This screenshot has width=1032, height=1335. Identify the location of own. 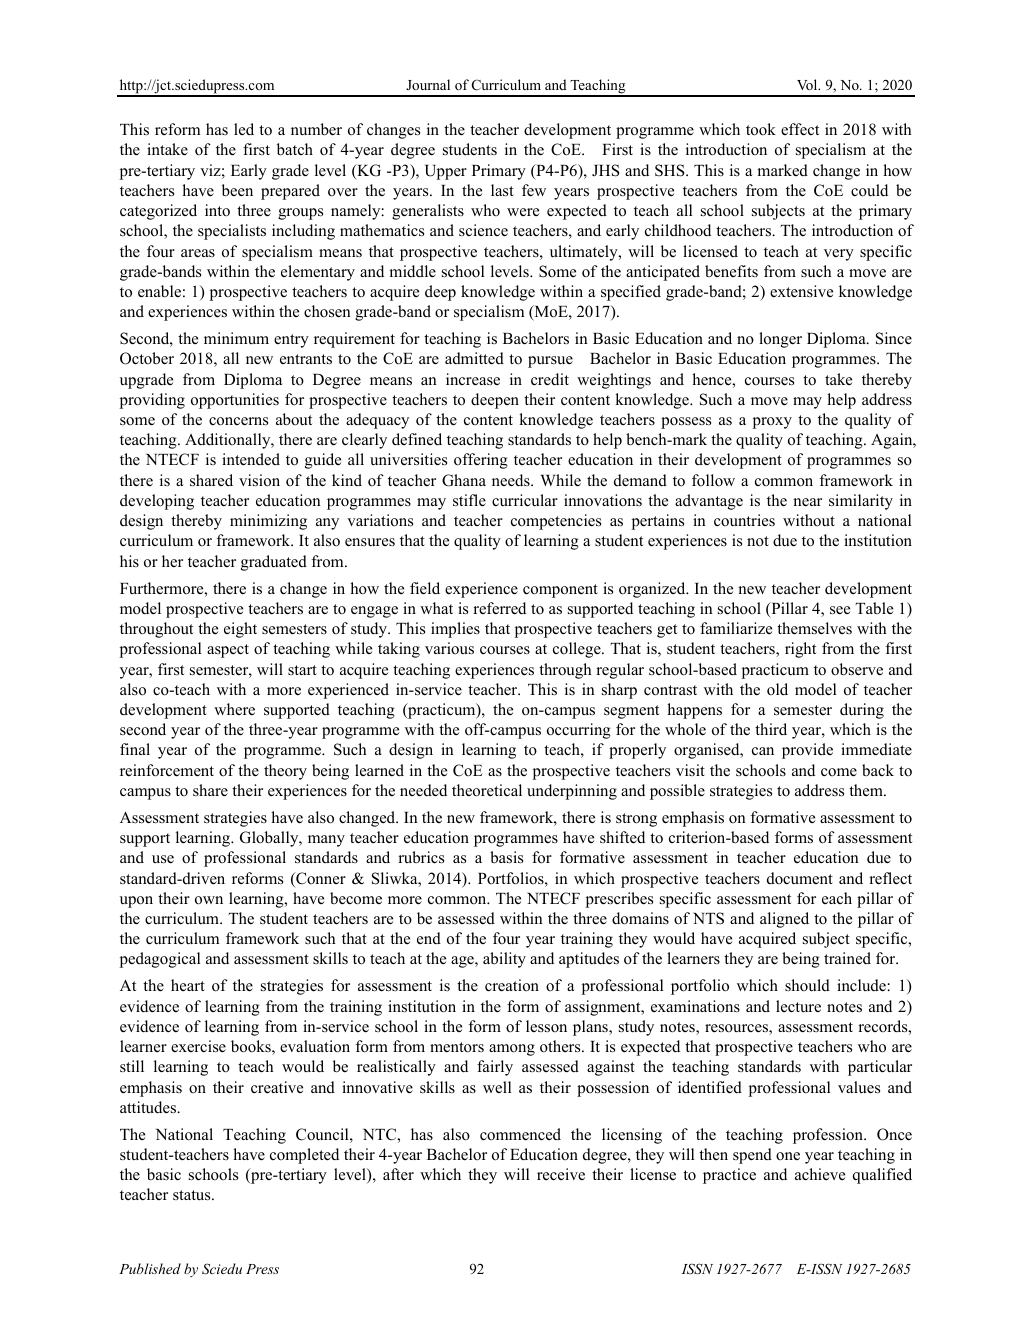
(209, 900).
